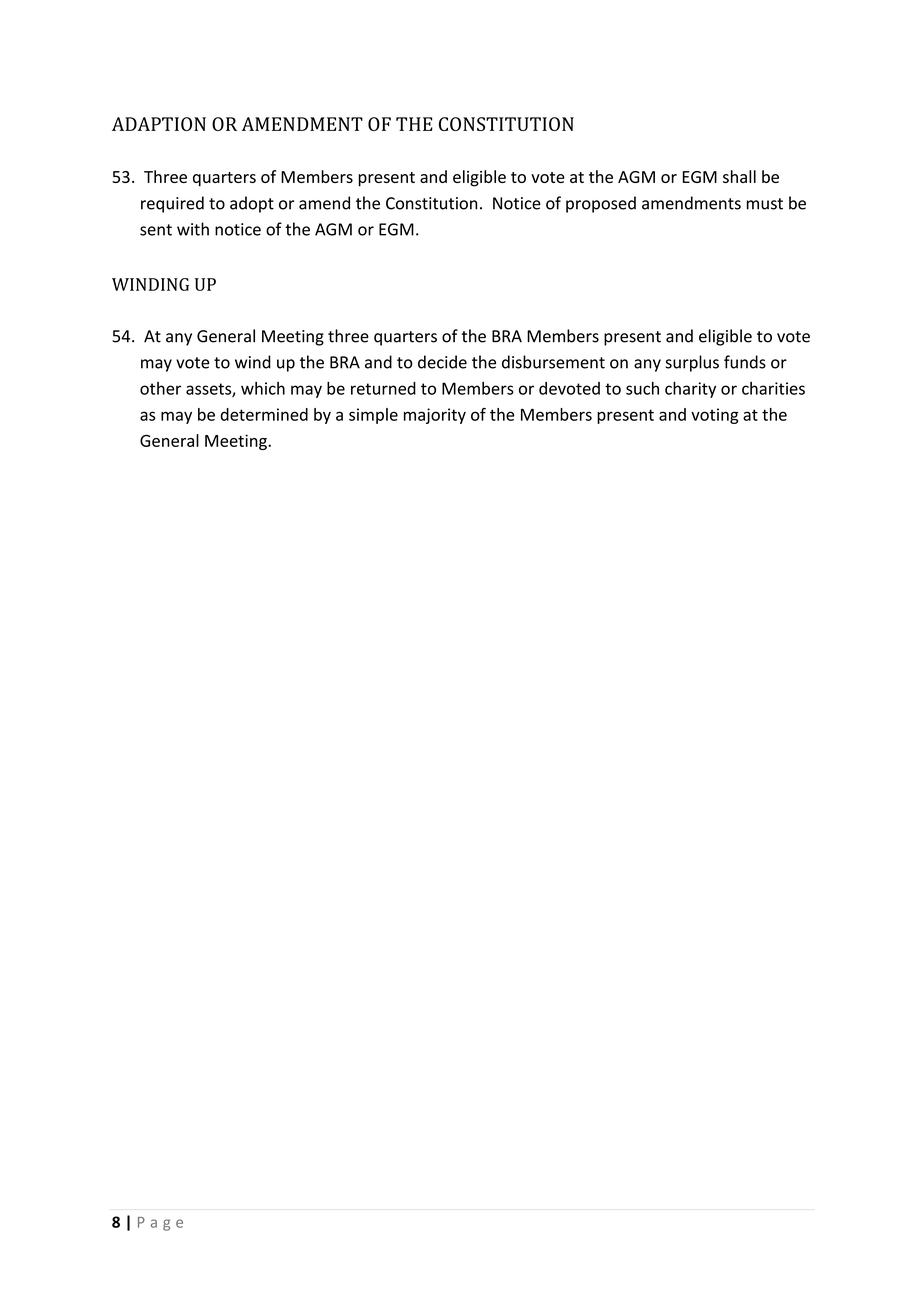 Image resolution: width=924 pixels, height=1308 pixels. What do you see at coordinates (692, 363) in the screenshot?
I see `surplus` at bounding box center [692, 363].
